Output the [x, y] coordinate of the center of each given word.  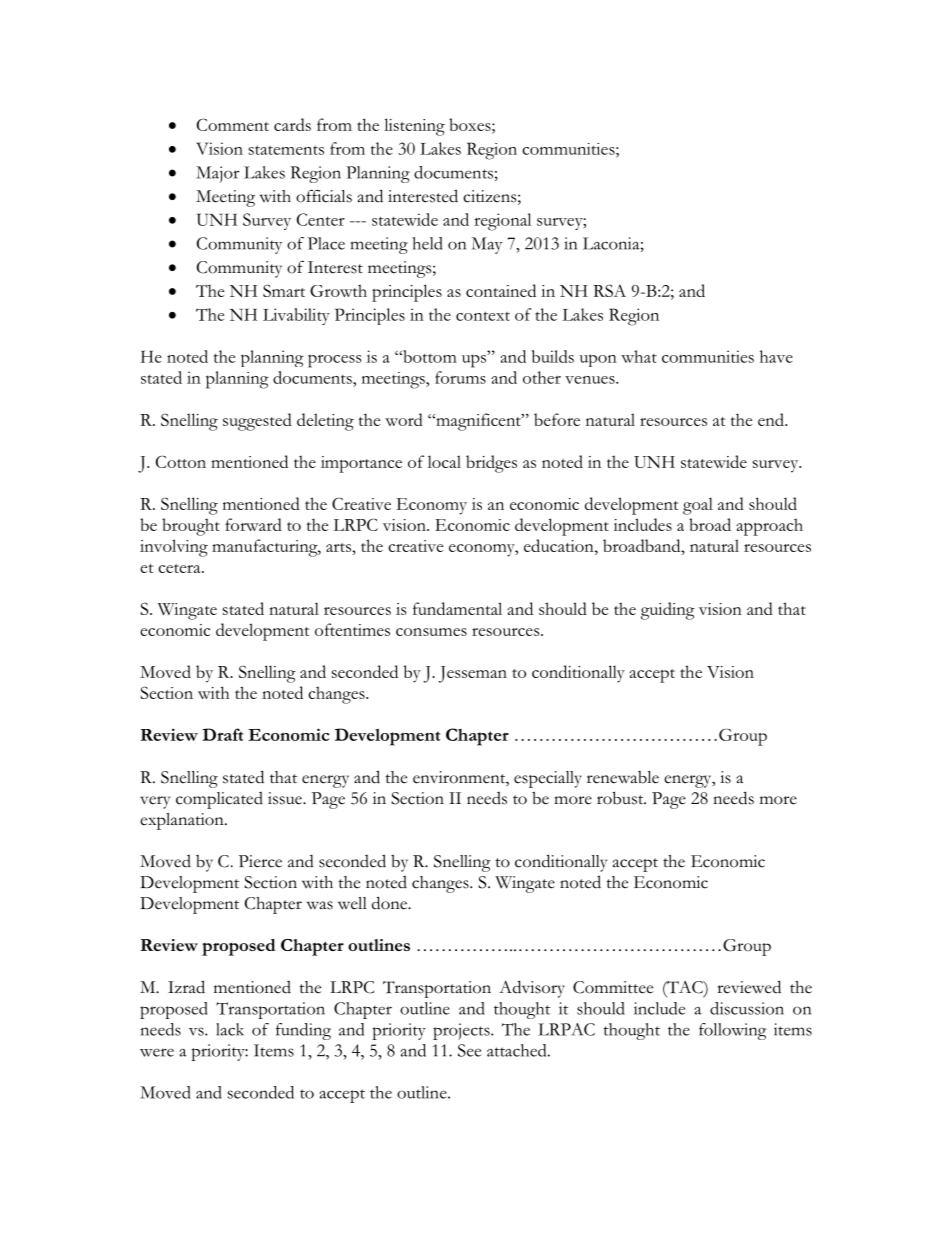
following [732, 1031]
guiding [668, 611]
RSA [609, 290]
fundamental [457, 608]
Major [217, 174]
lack [230, 1029]
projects [462, 1031]
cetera [180, 568]
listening [414, 127]
